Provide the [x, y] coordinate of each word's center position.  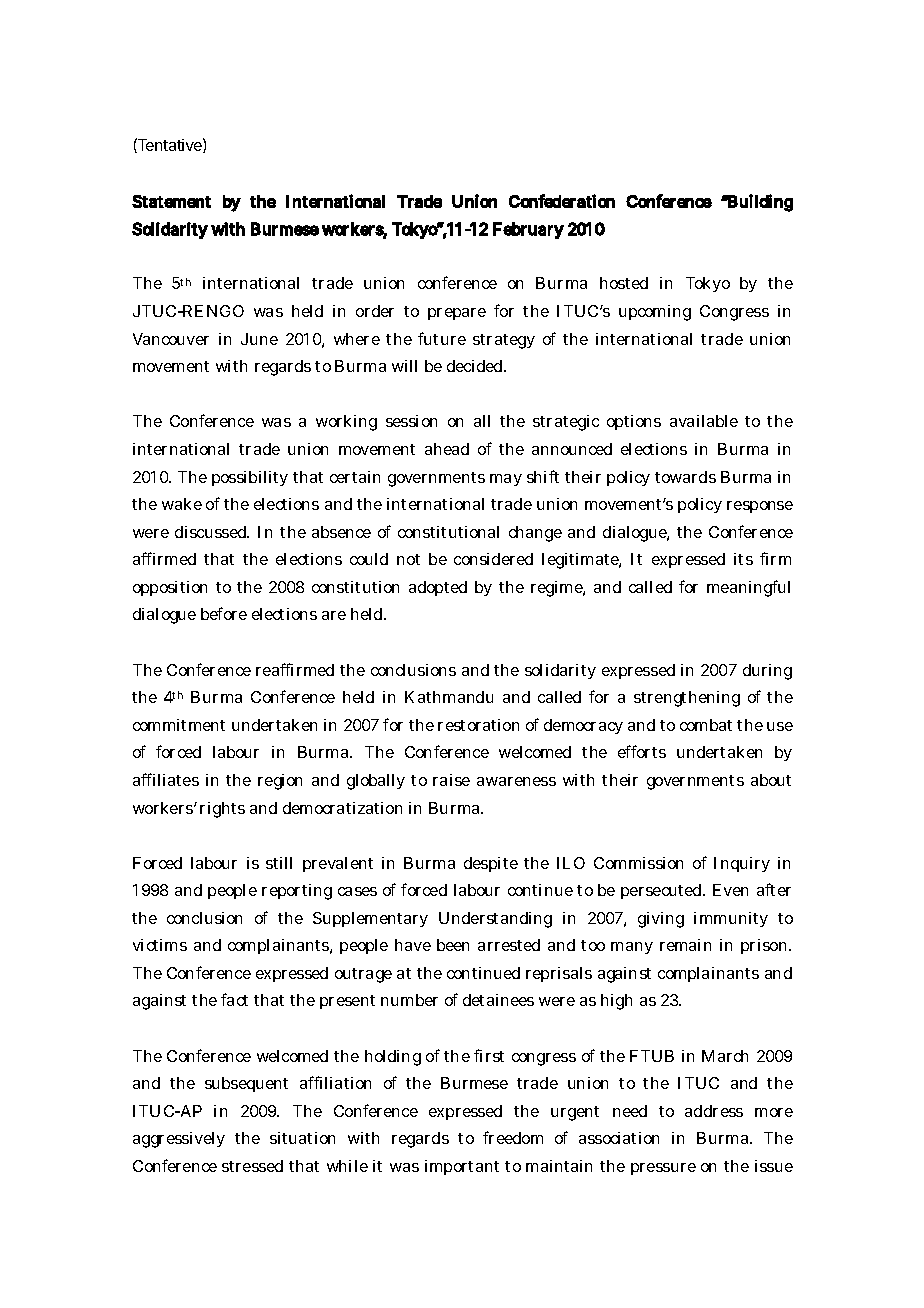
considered [493, 559]
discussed [212, 532]
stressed [252, 1166]
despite [491, 864]
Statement [171, 201]
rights [222, 810]
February [528, 230]
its [743, 559]
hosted [624, 283]
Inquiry [742, 864]
